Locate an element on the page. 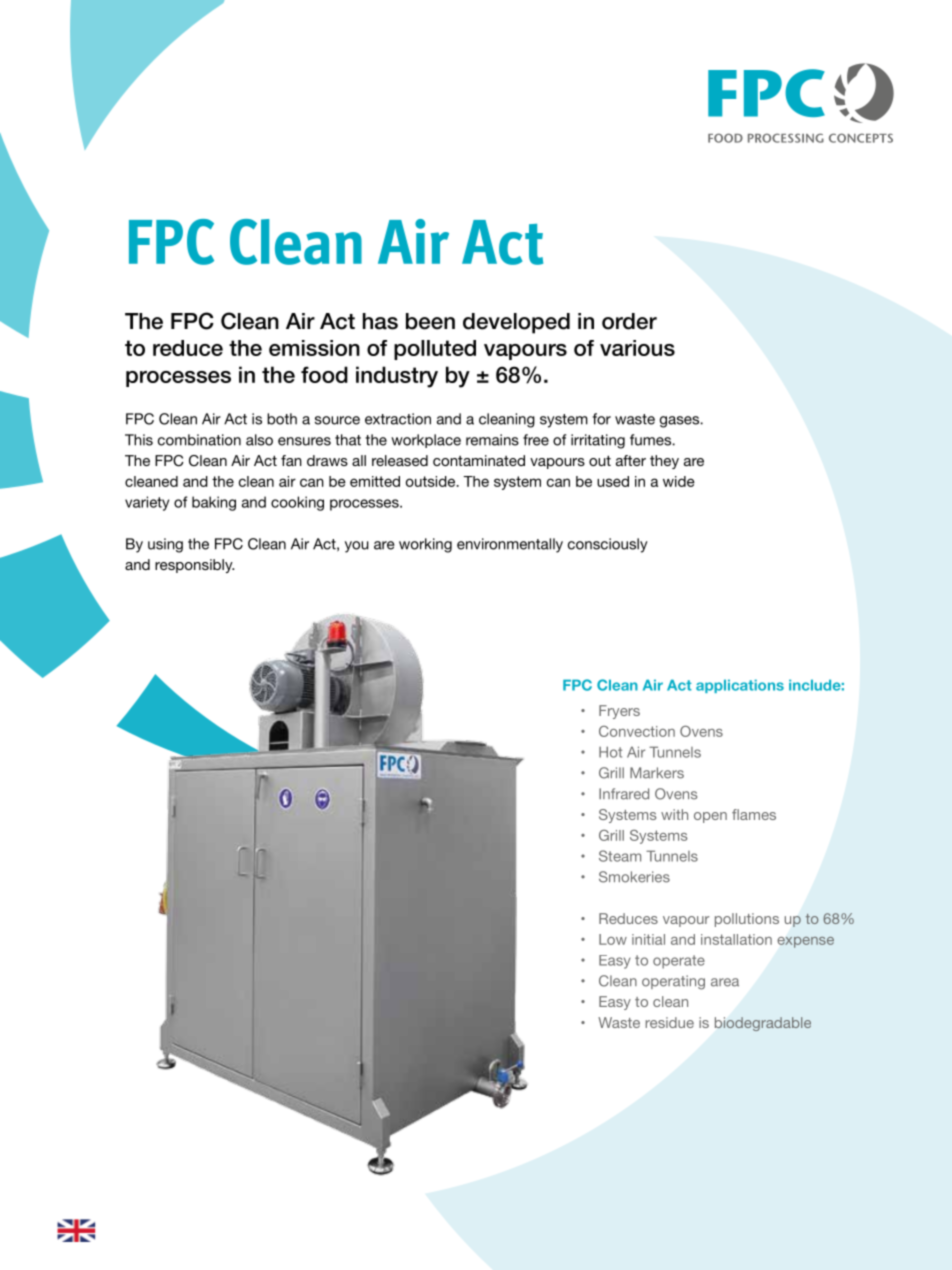 The image size is (952, 1270). polluted is located at coordinates (435, 350).
